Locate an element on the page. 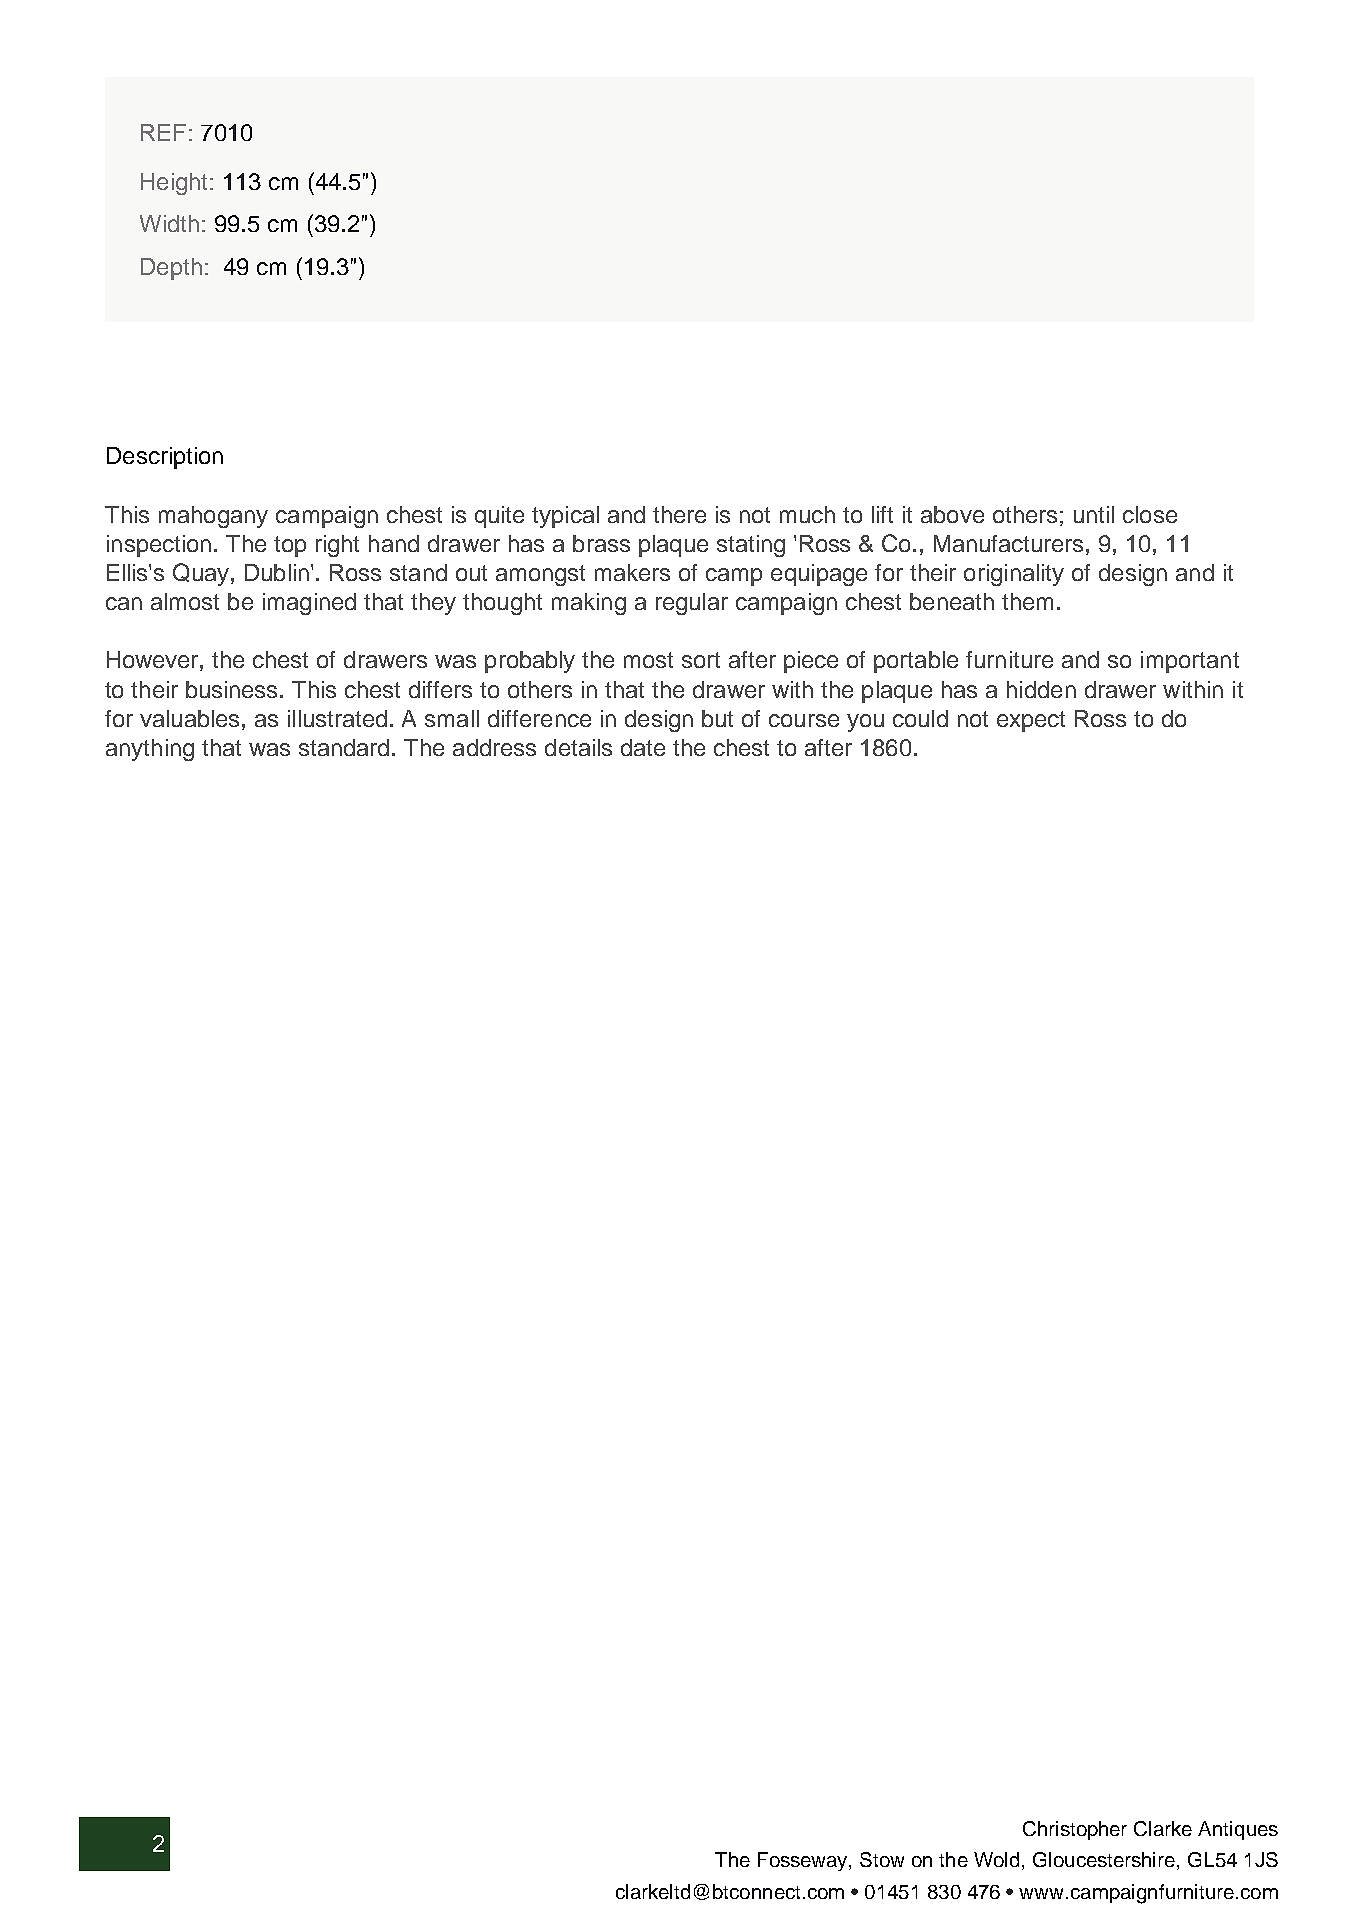 Image resolution: width=1358 pixels, height=1921 pixels. Wold is located at coordinates (996, 1859).
